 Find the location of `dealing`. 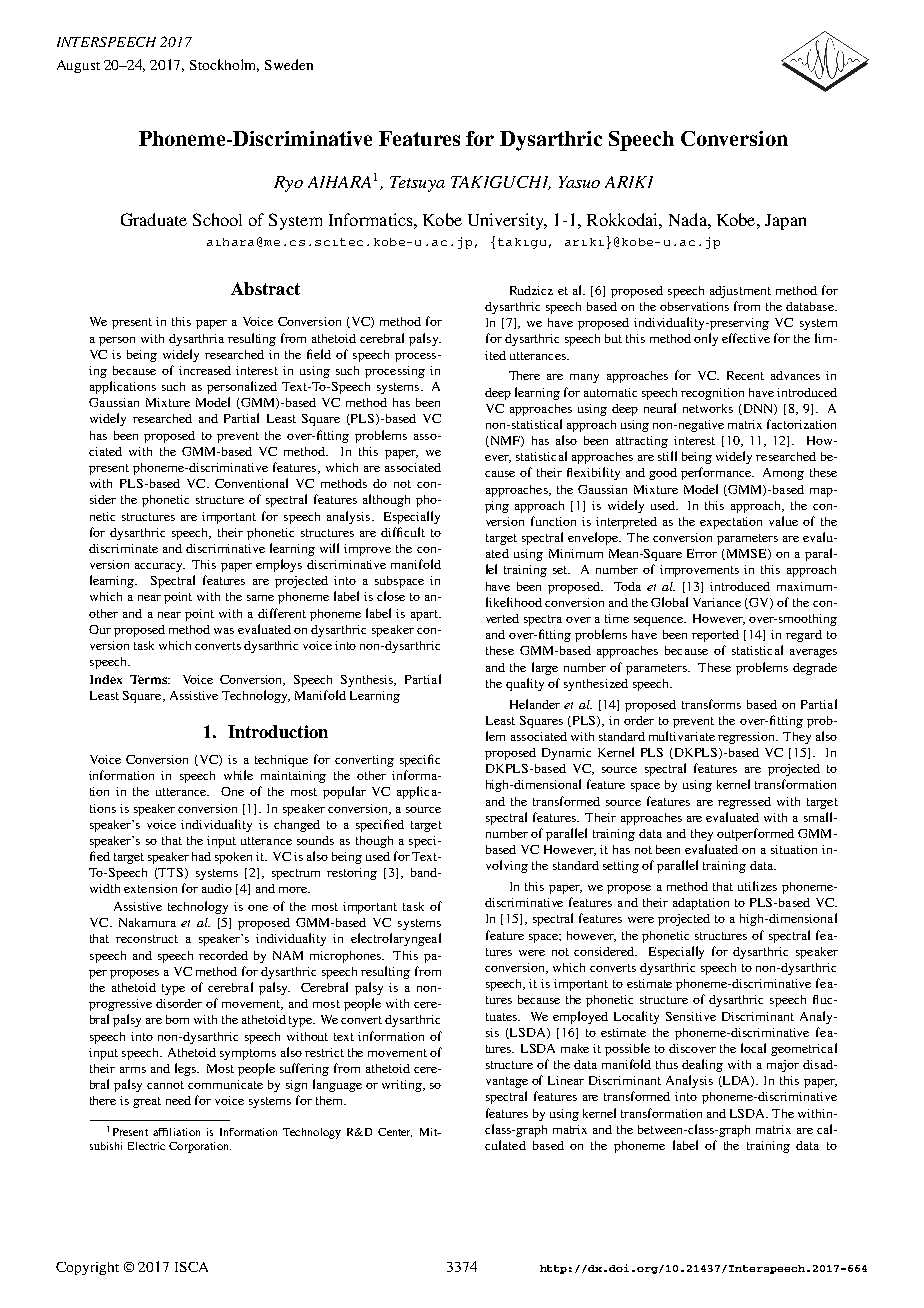

dealing is located at coordinates (702, 1065).
